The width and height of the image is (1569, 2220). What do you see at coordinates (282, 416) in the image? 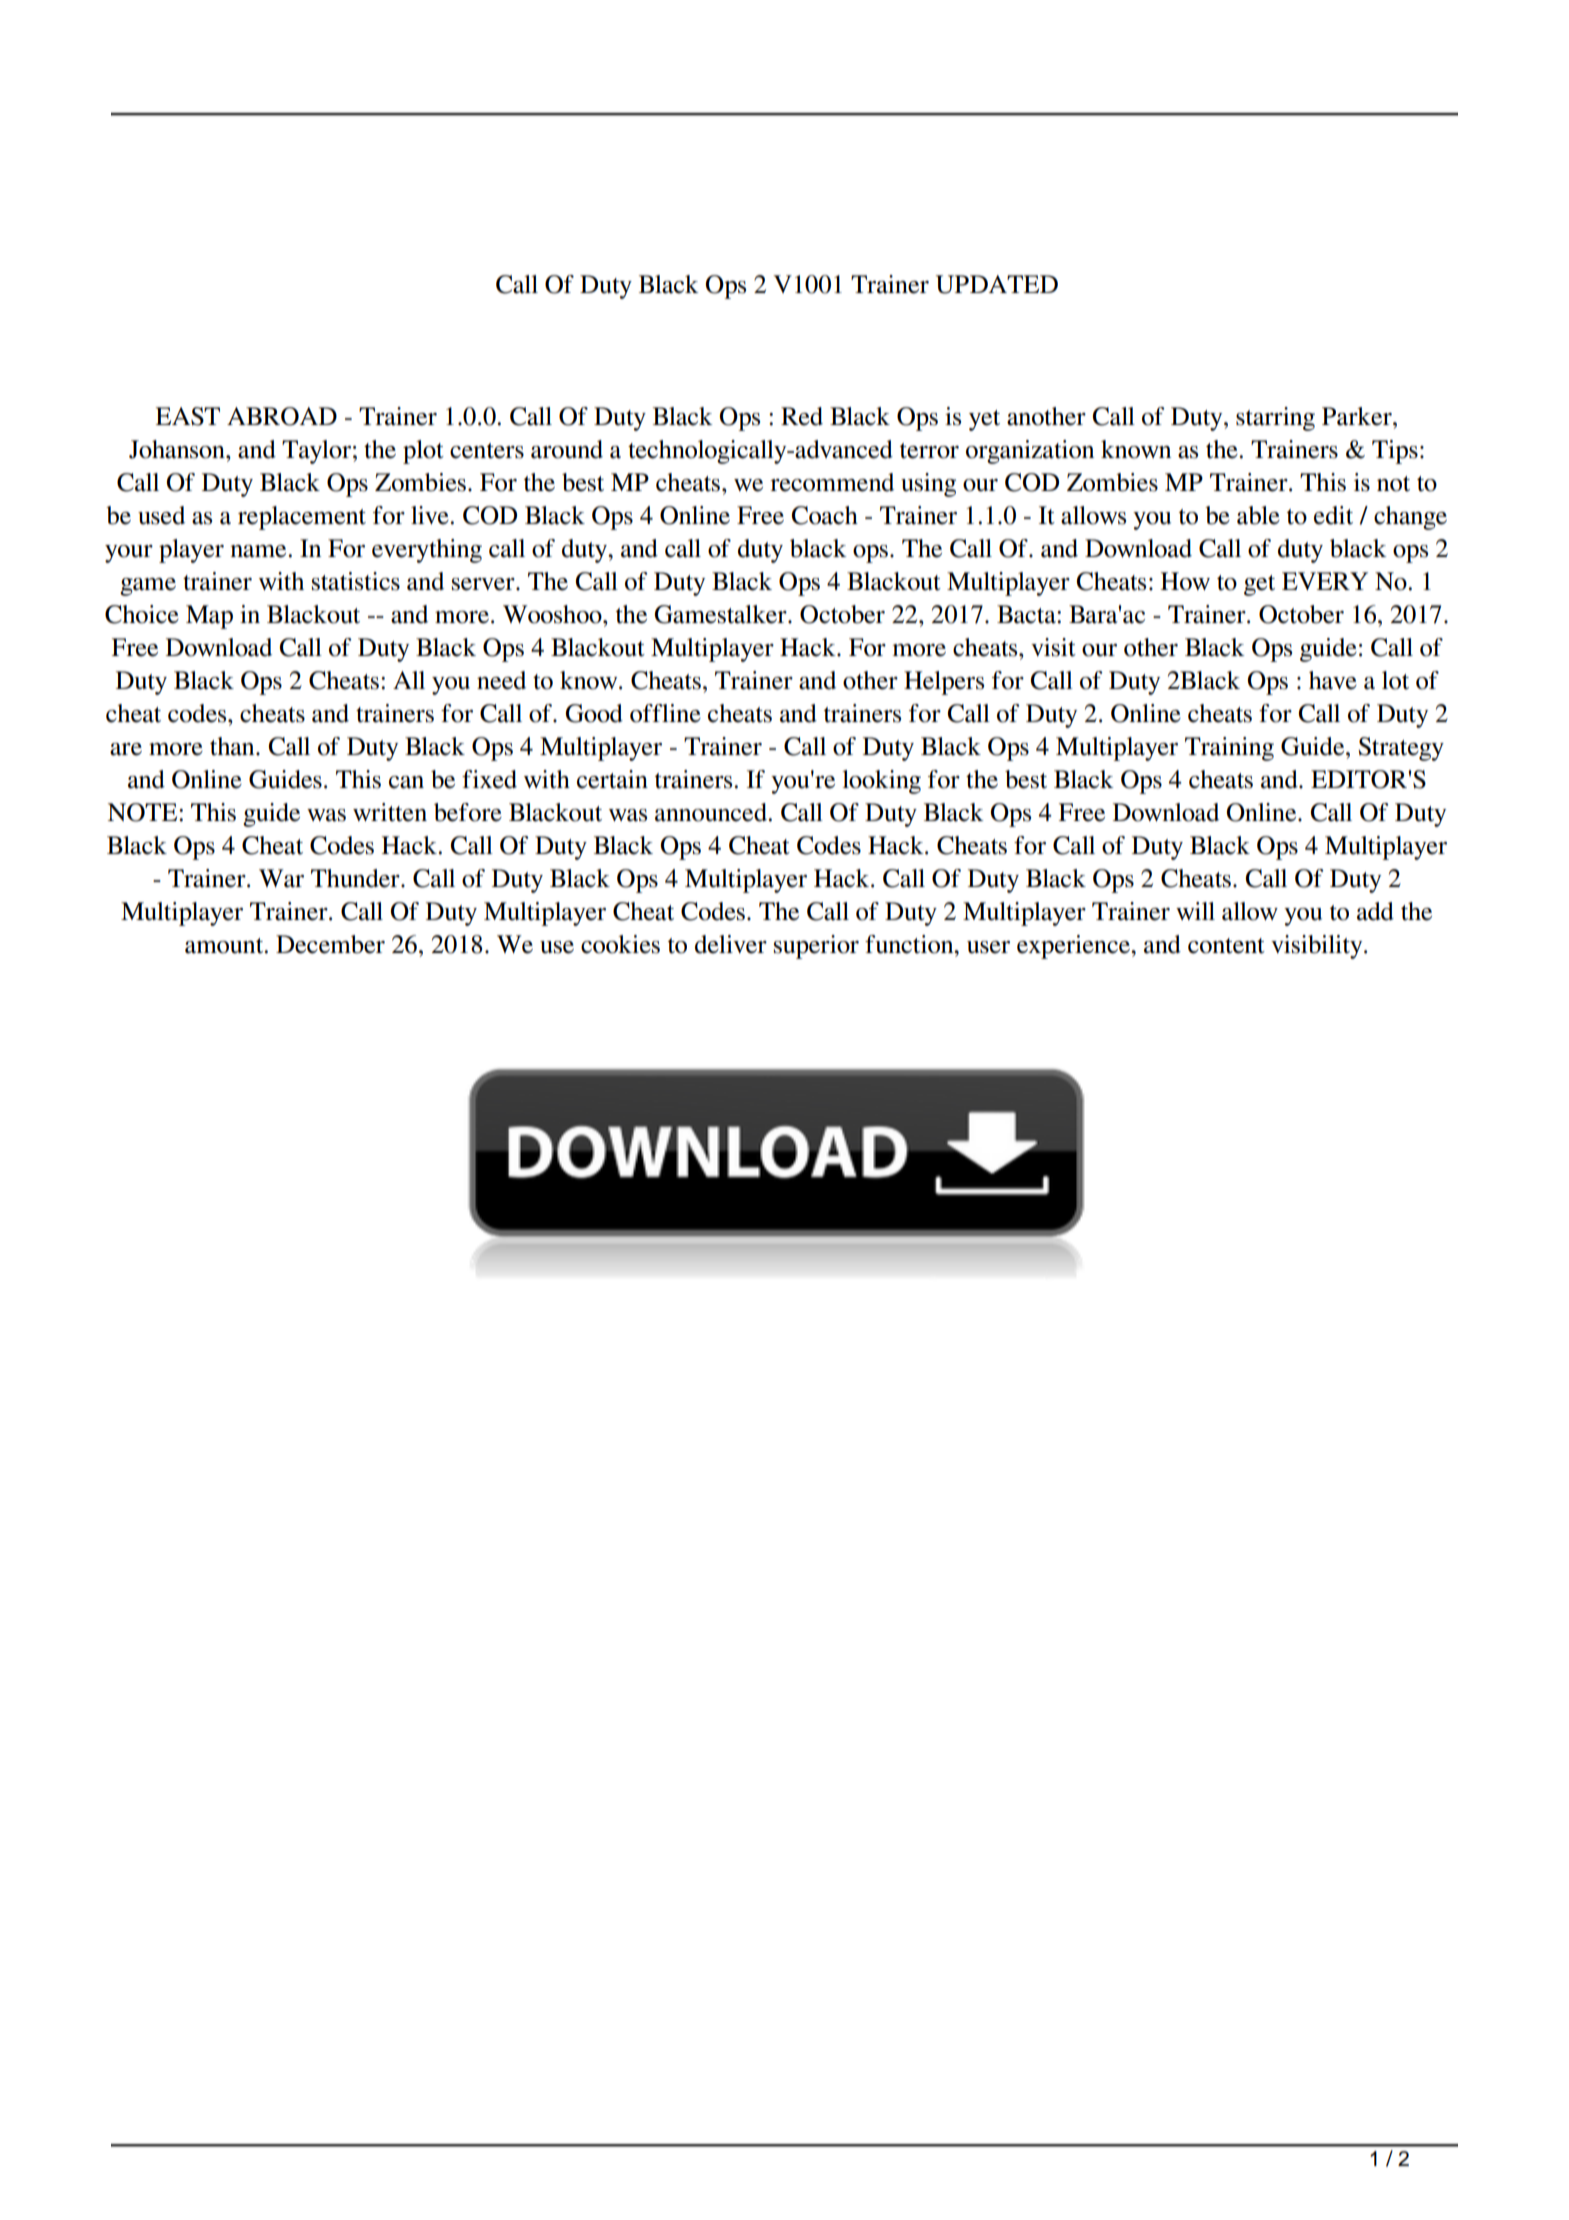
I see `ABROAD` at bounding box center [282, 416].
